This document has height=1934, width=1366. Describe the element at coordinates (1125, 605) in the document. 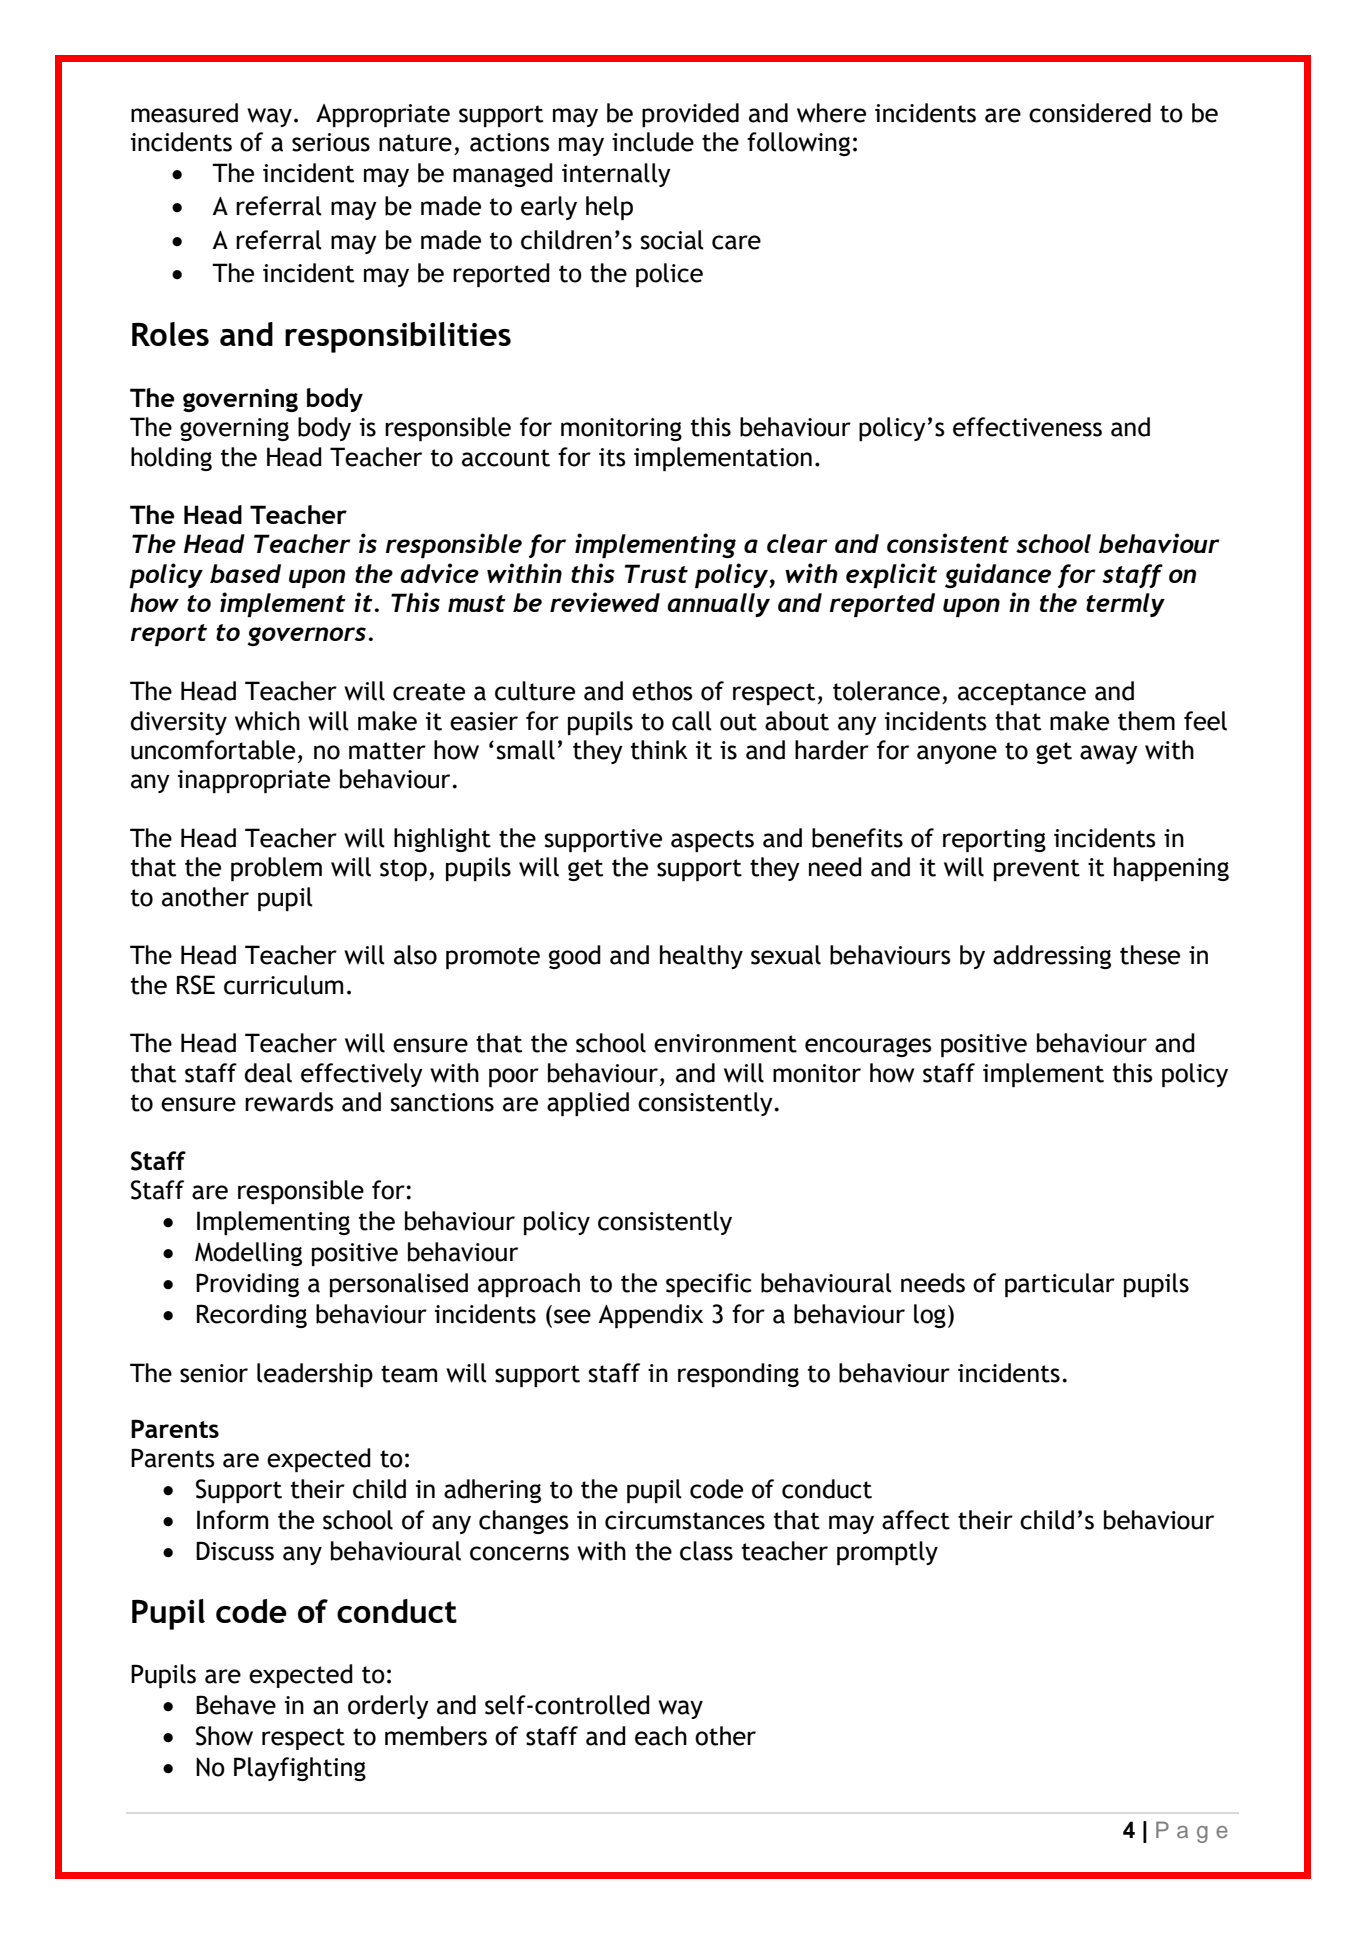

I see `termly` at that location.
